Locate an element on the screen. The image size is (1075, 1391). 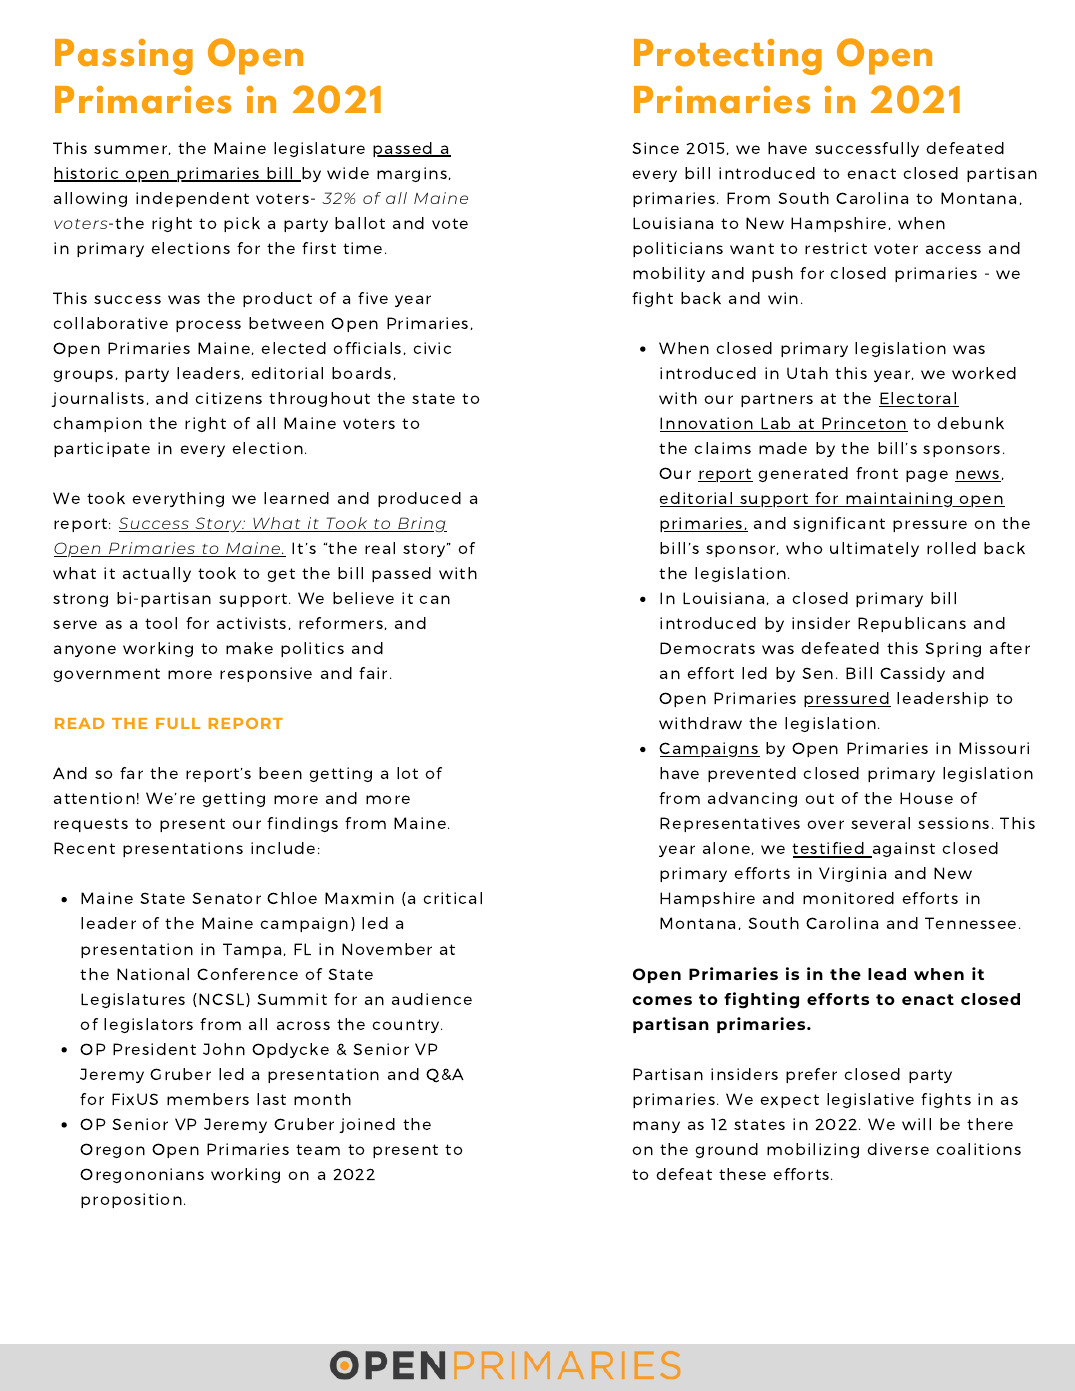
tool is located at coordinates (161, 623).
